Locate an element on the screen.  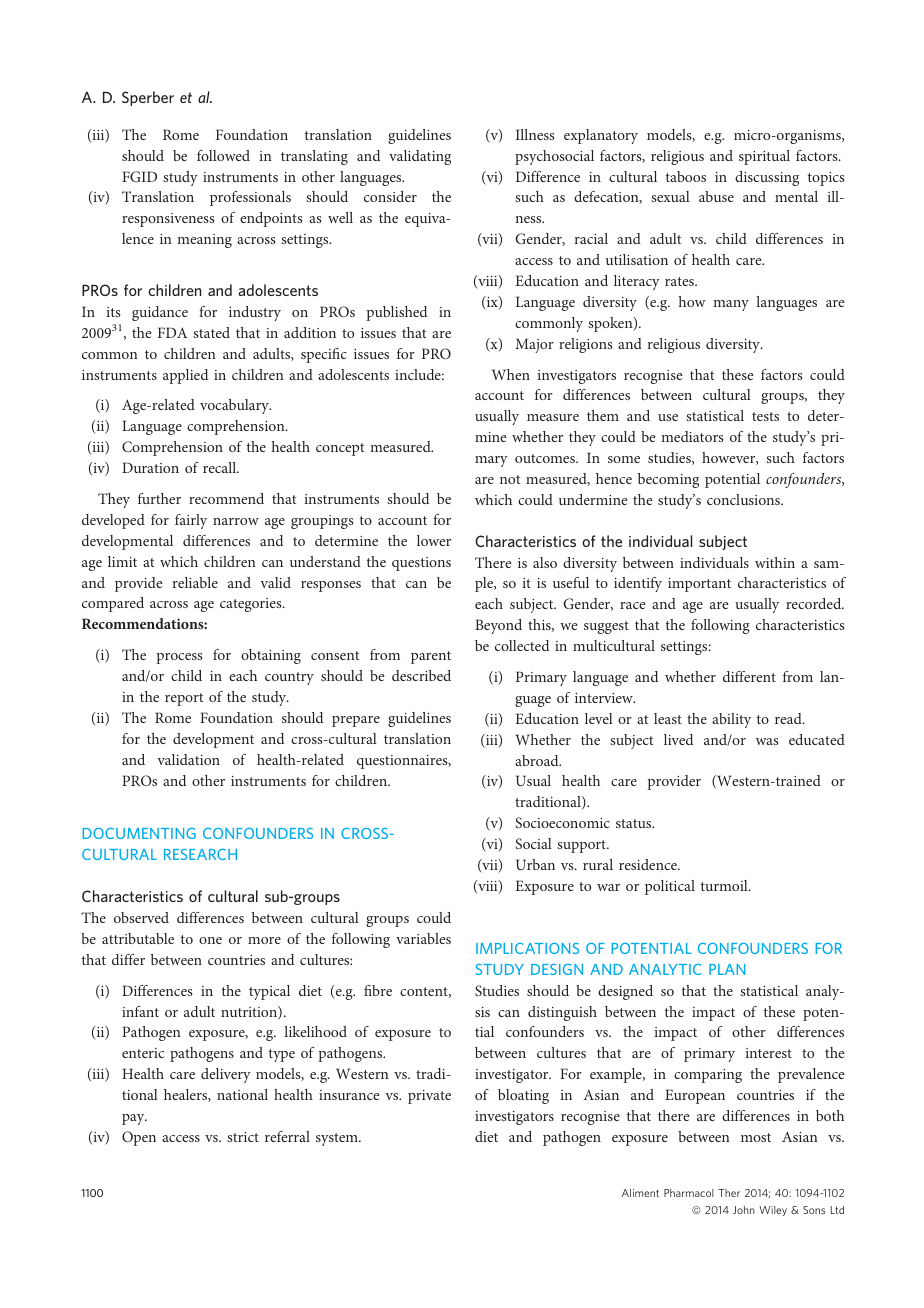
ability is located at coordinates (731, 720).
